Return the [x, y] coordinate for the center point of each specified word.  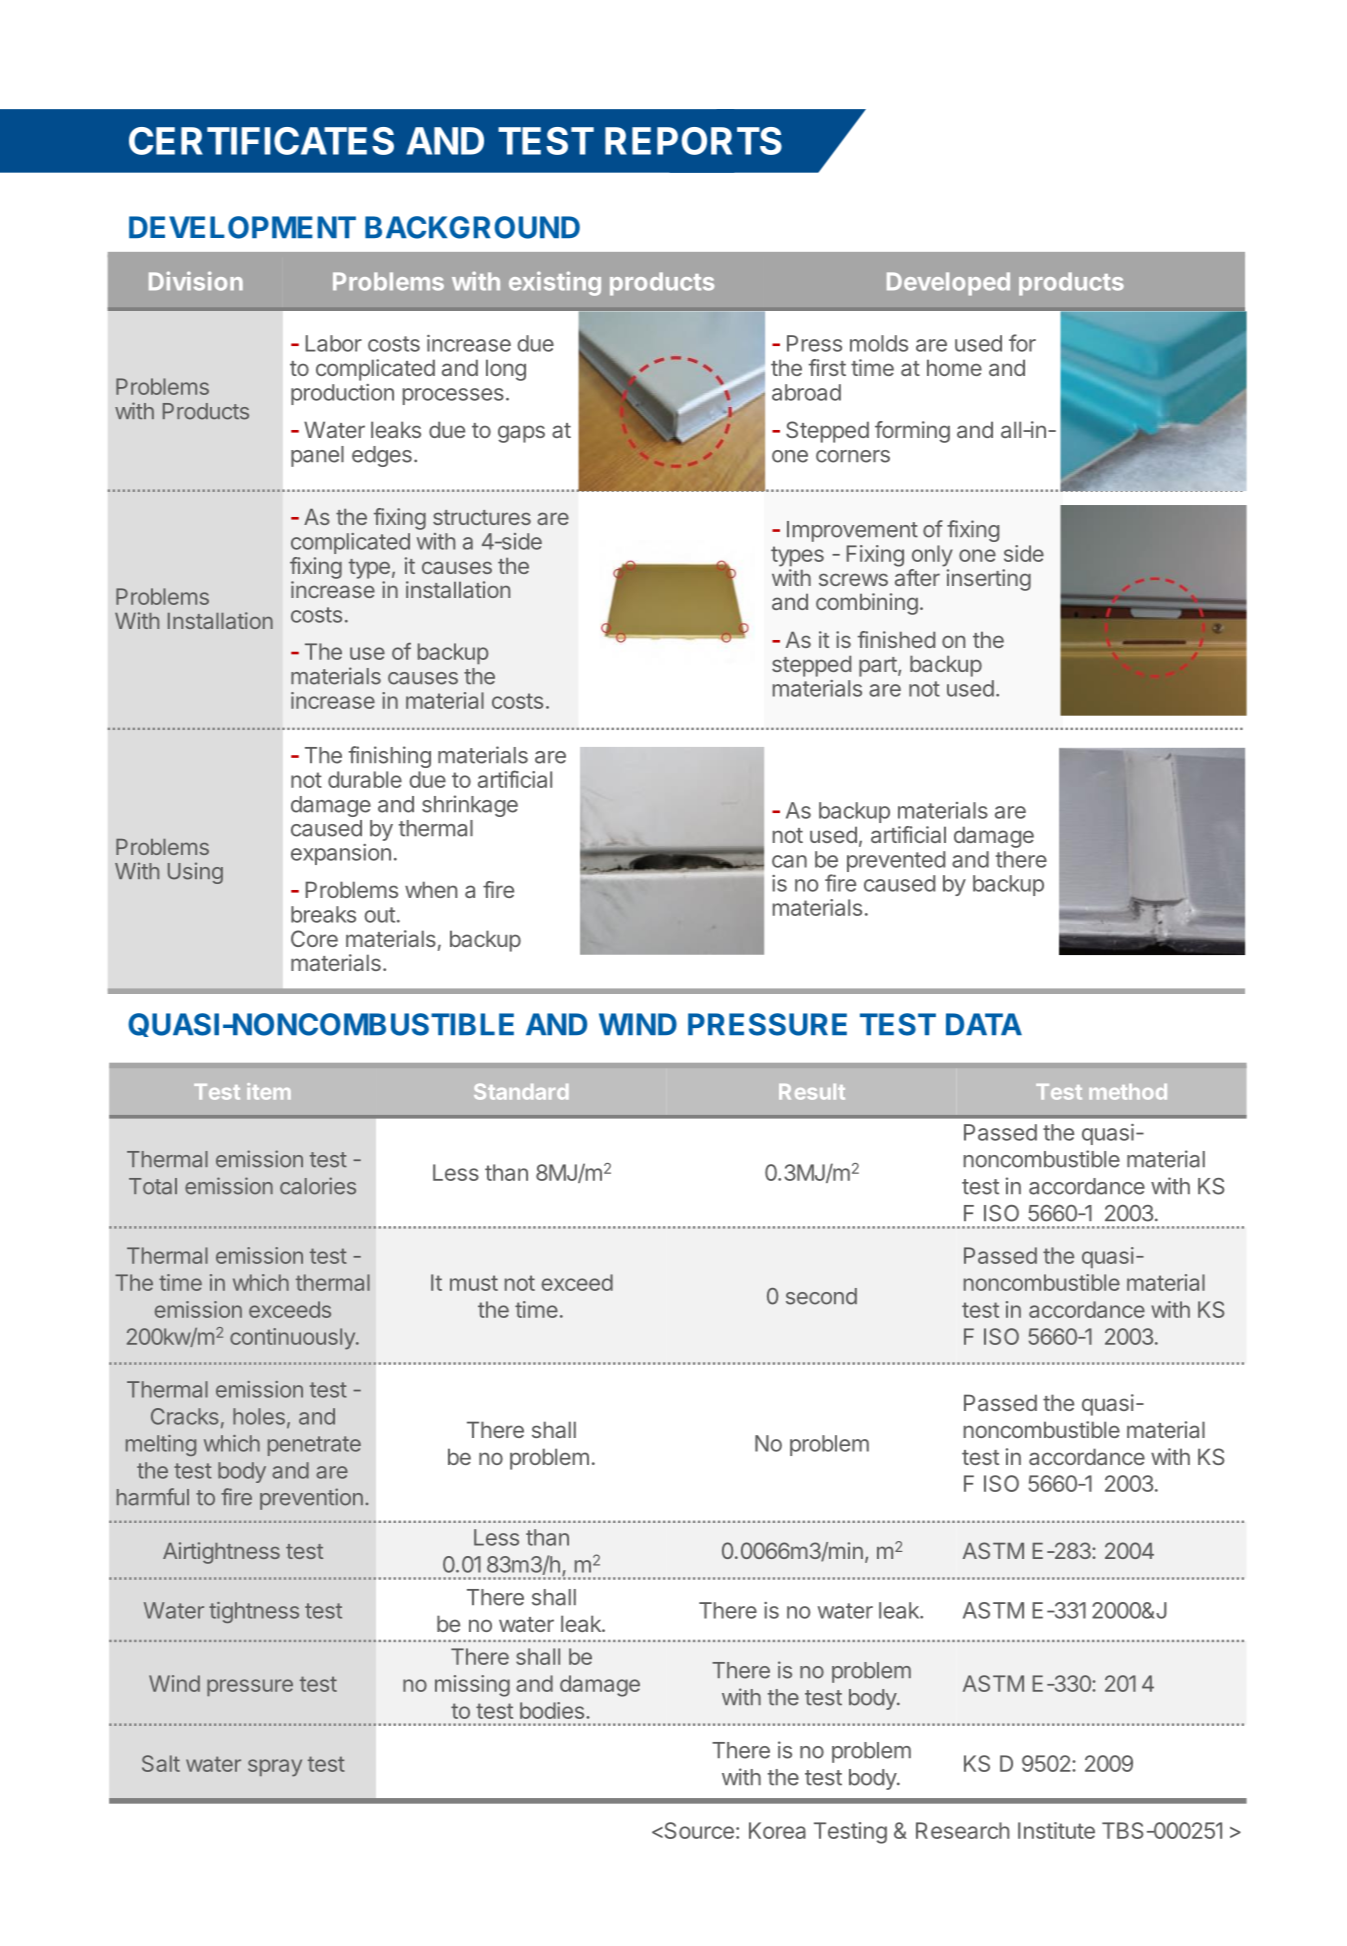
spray [275, 1768]
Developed [948, 284]
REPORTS [693, 141]
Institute [1056, 1830]
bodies [552, 1710]
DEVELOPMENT [242, 227]
